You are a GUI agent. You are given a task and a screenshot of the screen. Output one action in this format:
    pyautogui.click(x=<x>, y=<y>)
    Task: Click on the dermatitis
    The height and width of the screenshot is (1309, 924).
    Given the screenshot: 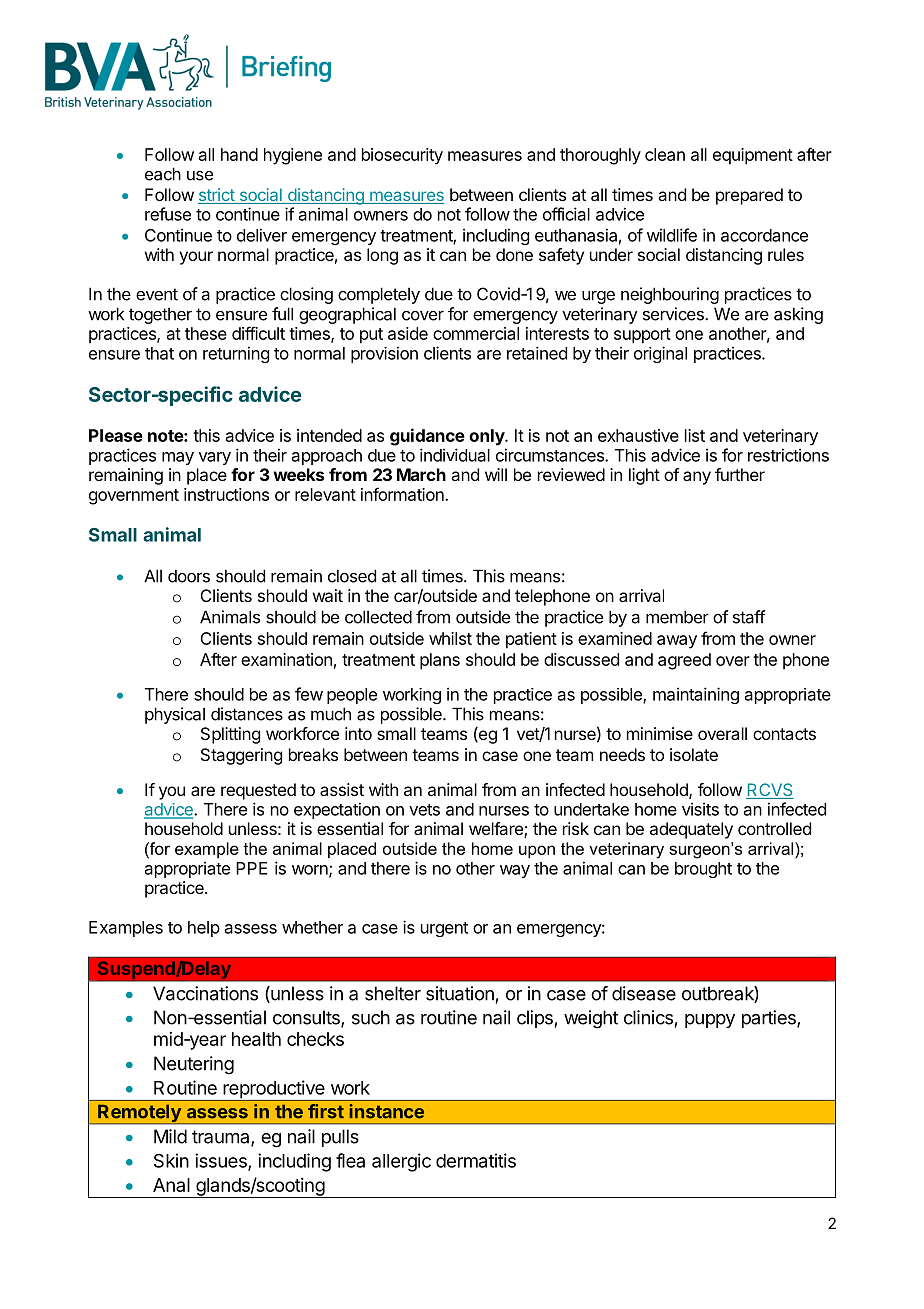 What is the action you would take?
    pyautogui.click(x=476, y=1160)
